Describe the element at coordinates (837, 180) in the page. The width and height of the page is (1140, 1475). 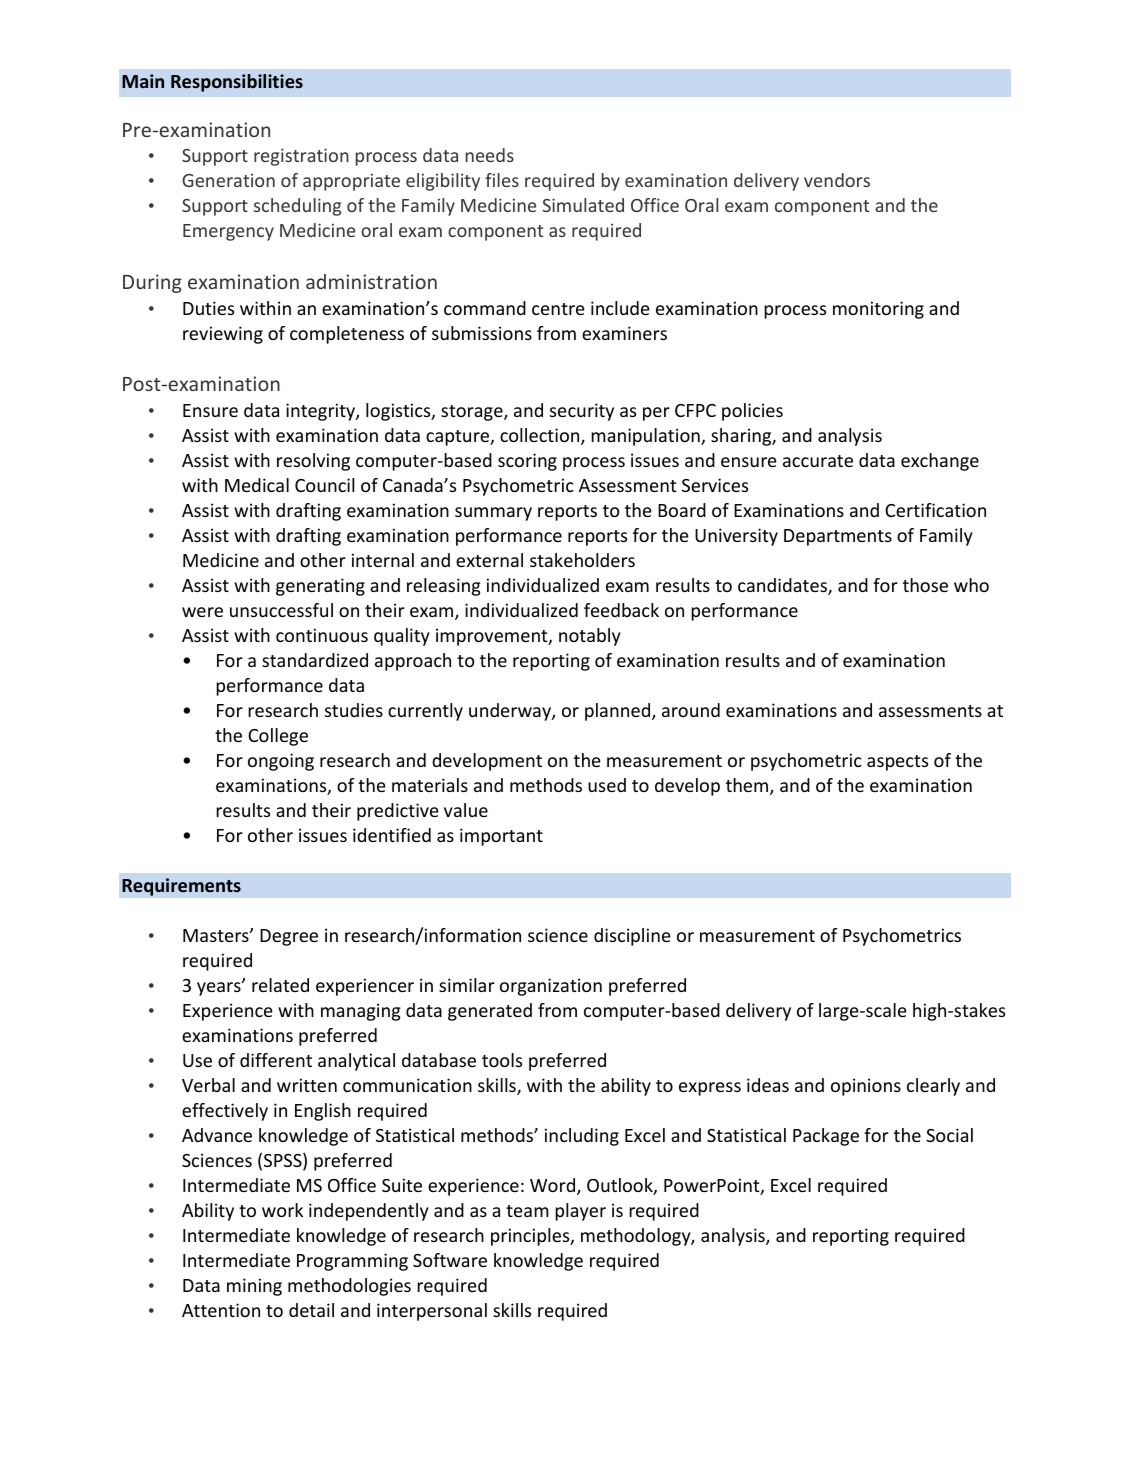
I see `vendors` at that location.
